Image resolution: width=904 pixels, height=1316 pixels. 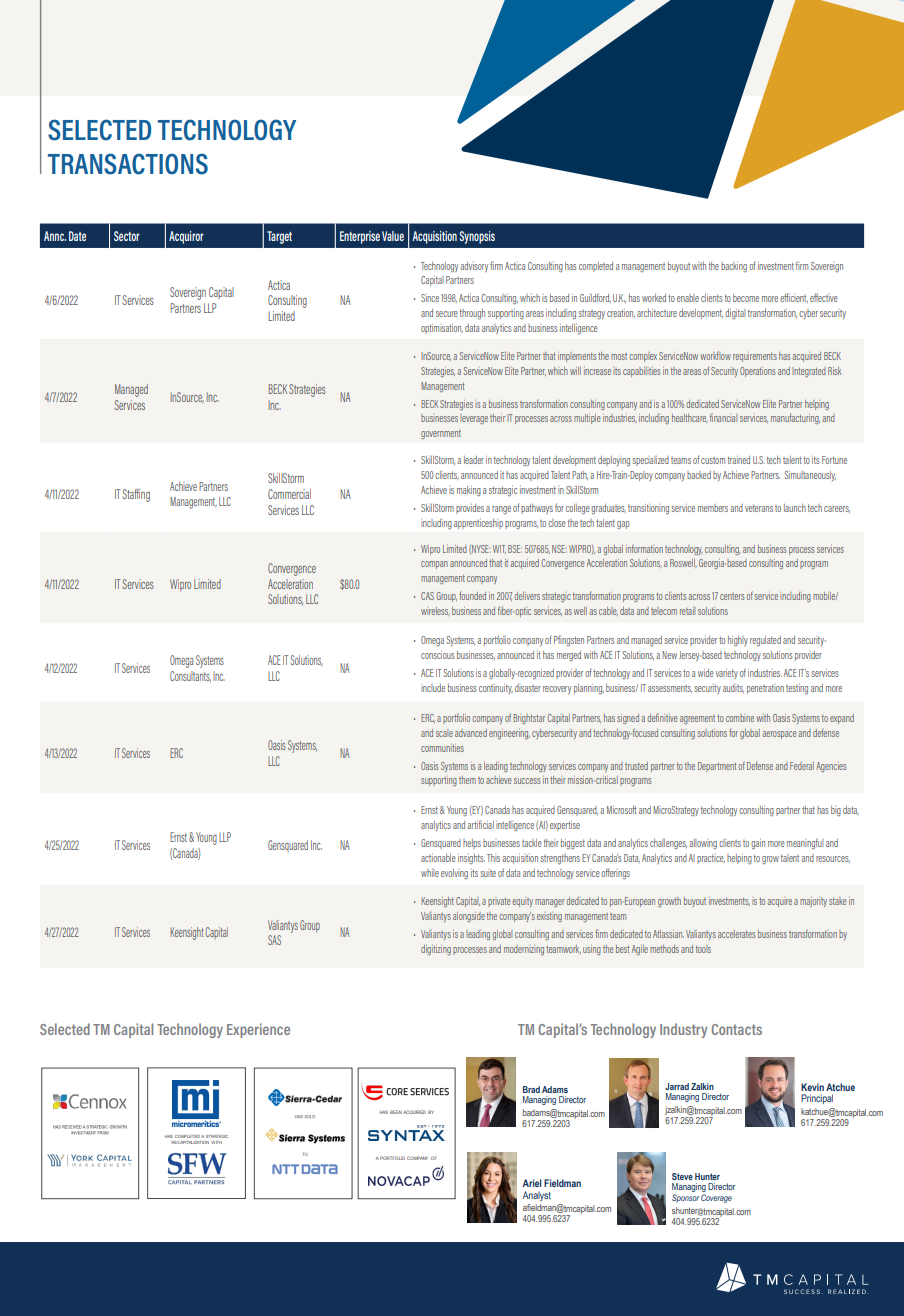 I want to click on gain, so click(x=758, y=844).
